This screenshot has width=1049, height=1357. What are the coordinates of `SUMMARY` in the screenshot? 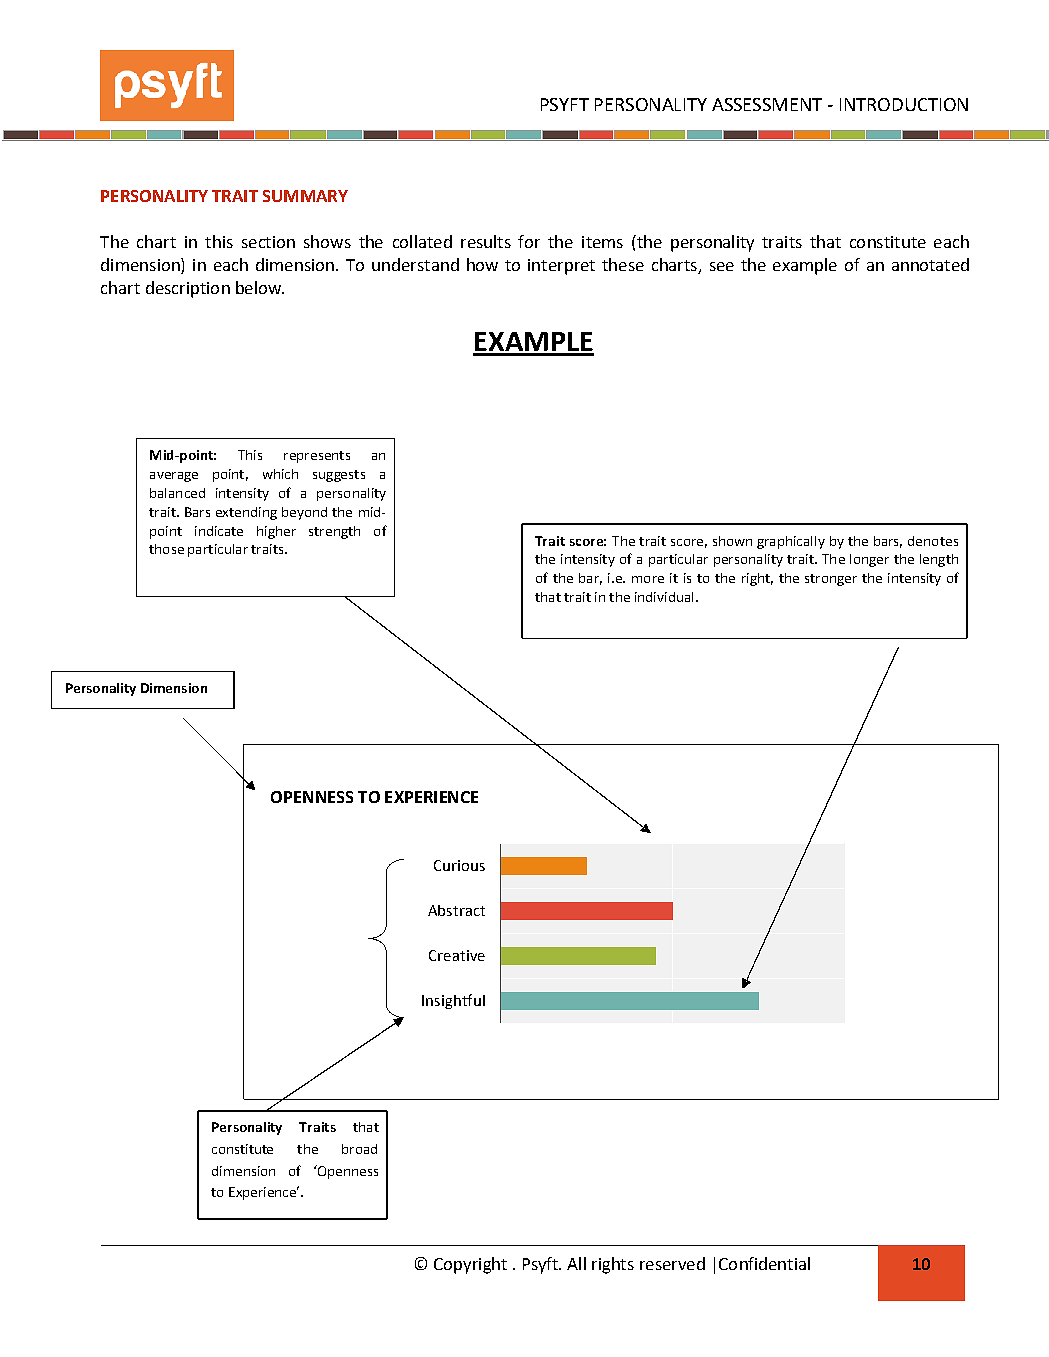 It's located at (305, 196).
